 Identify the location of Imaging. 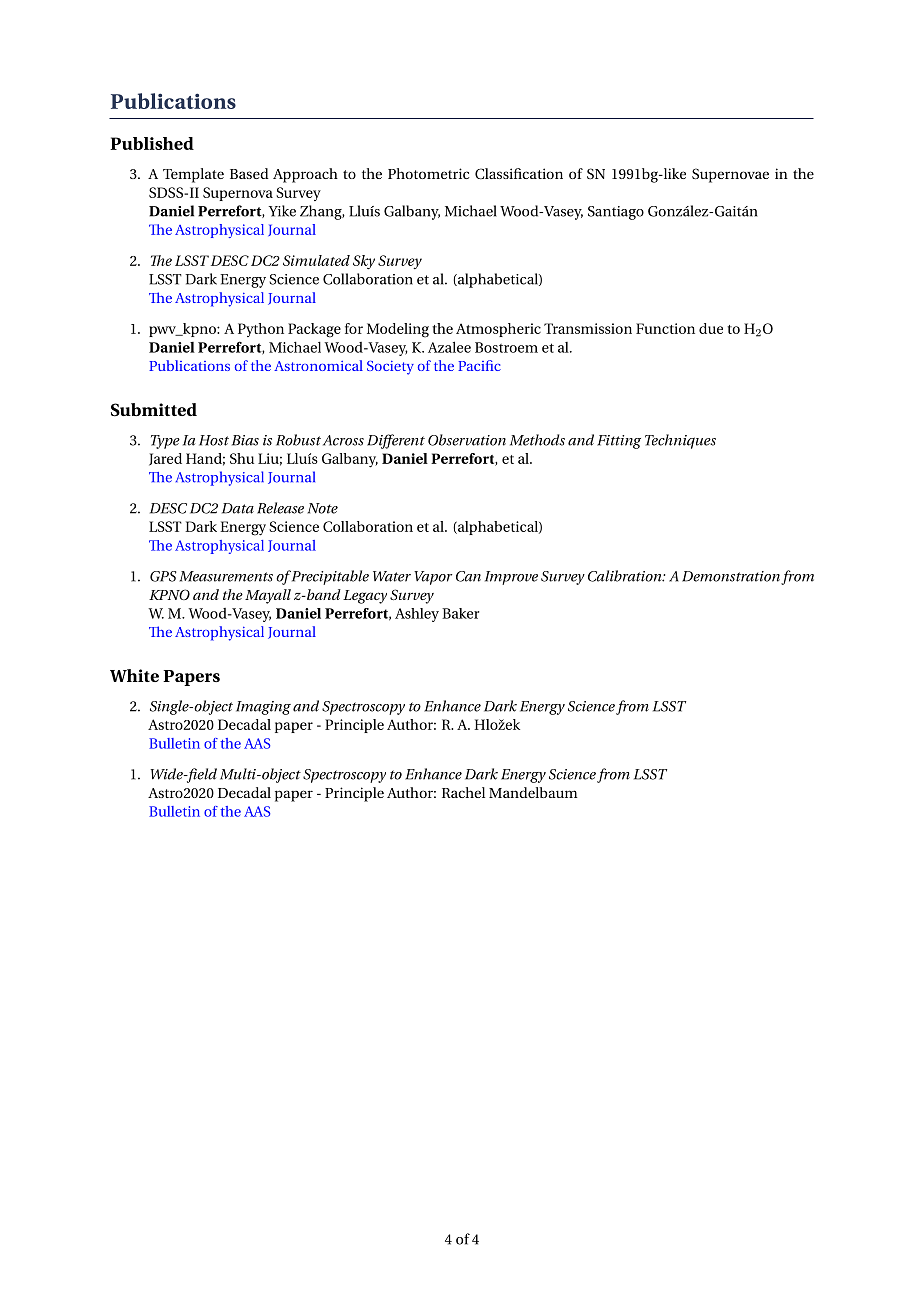
(263, 708).
